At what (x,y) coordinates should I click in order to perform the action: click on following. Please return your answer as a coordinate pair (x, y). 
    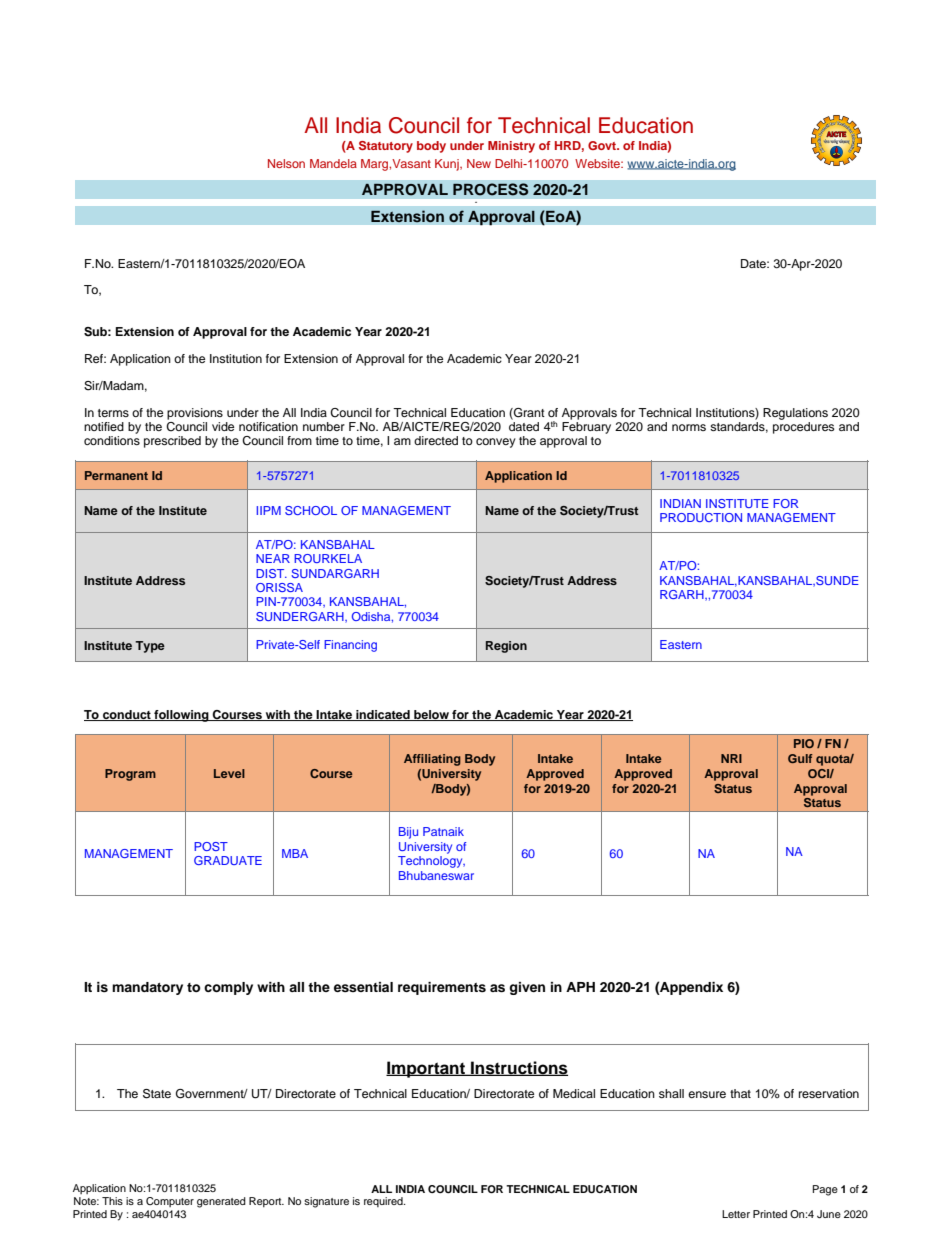
    Looking at the image, I should click on (181, 716).
